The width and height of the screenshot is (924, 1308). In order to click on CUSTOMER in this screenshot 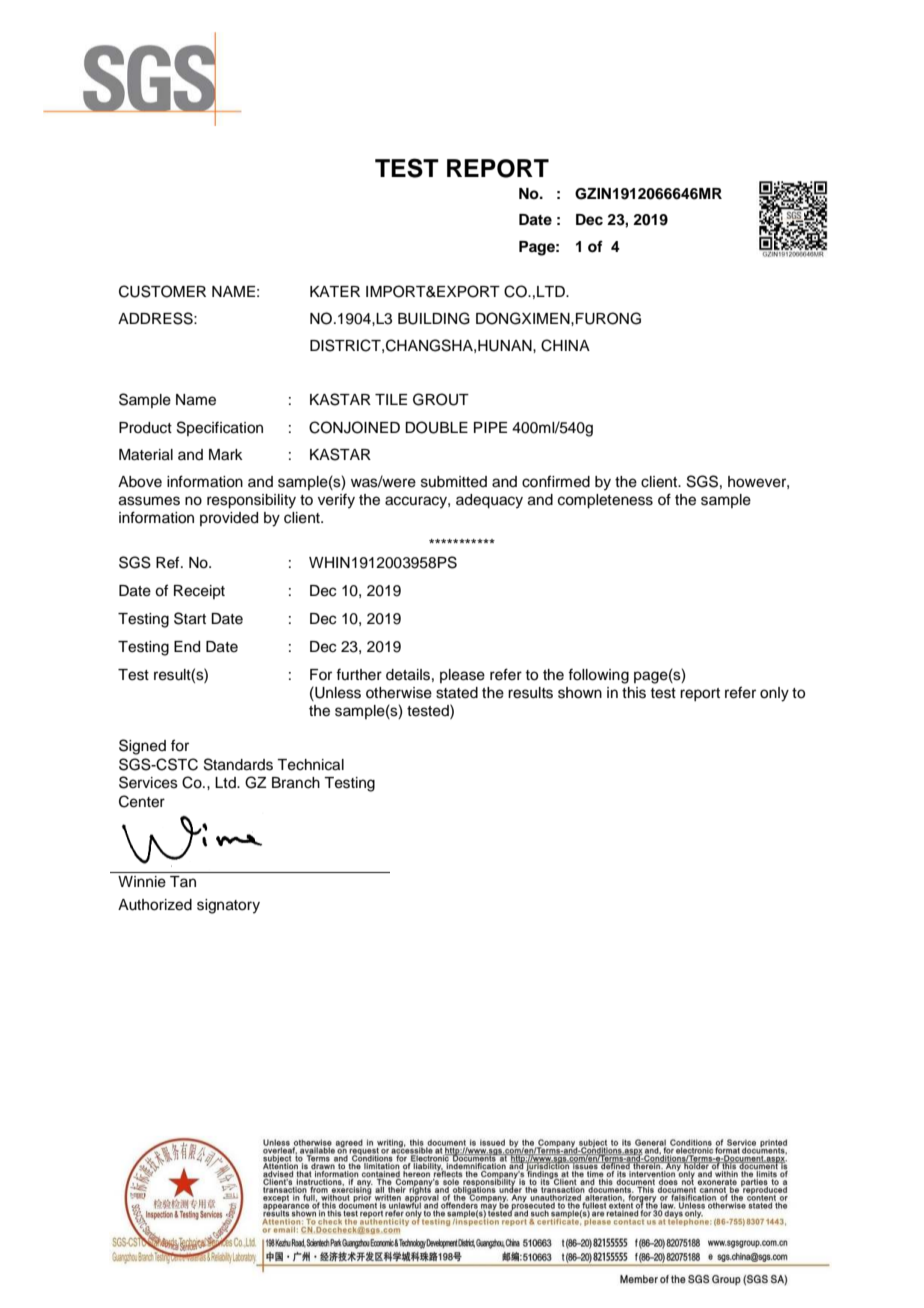, I will do `click(162, 291)`.
